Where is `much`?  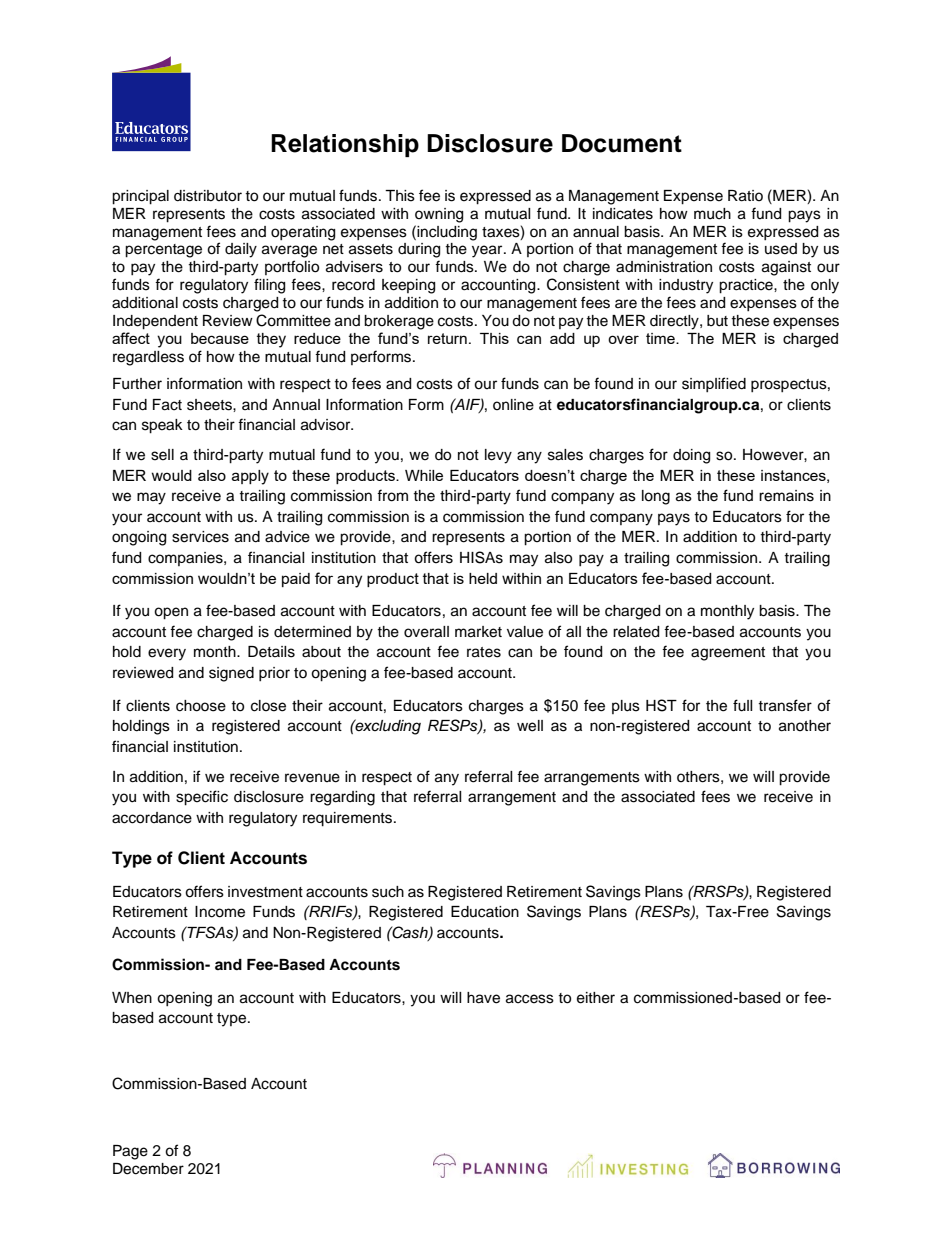 much is located at coordinates (712, 214).
